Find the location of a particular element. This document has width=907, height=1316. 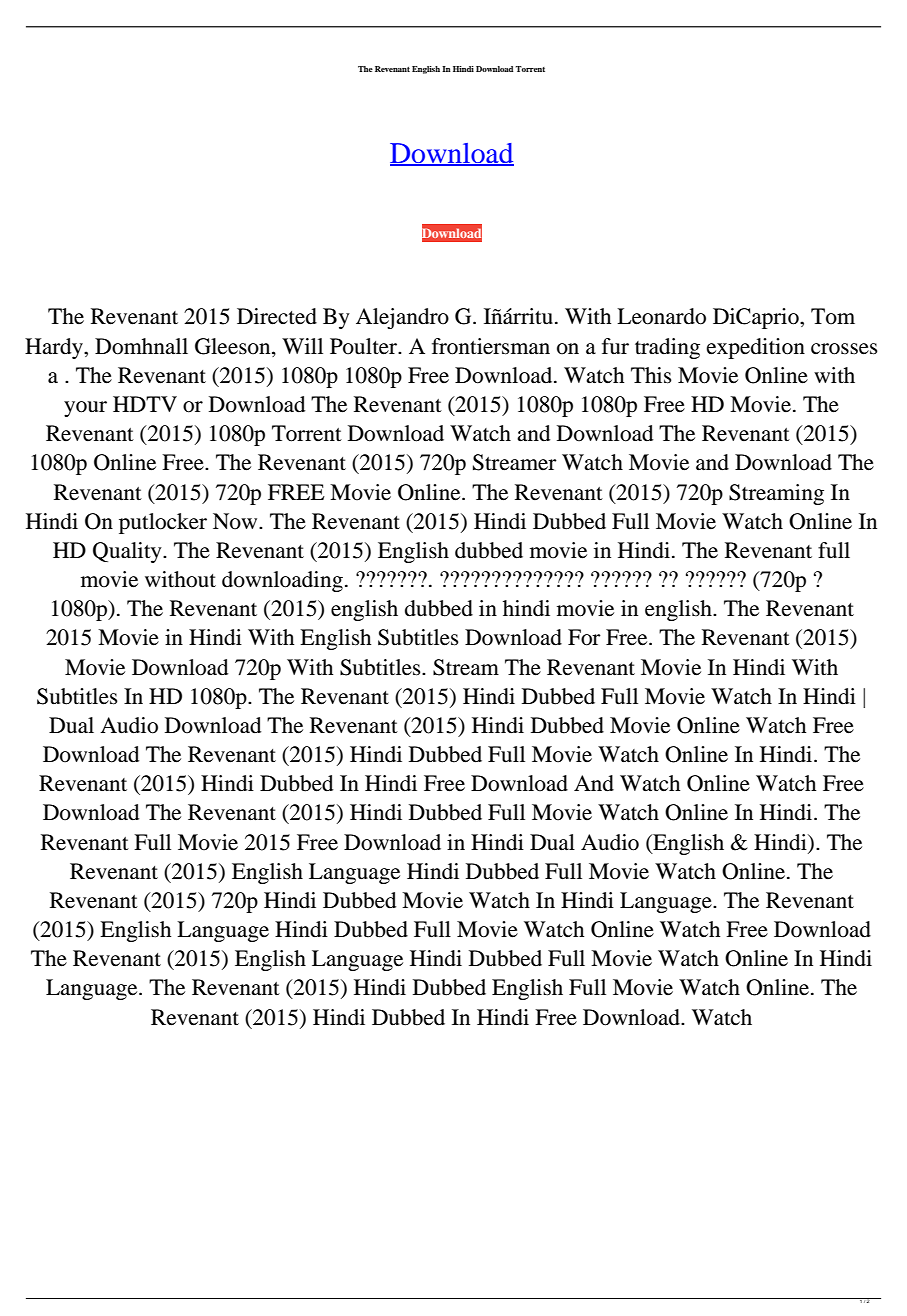

Gleeson is located at coordinates (234, 346).
